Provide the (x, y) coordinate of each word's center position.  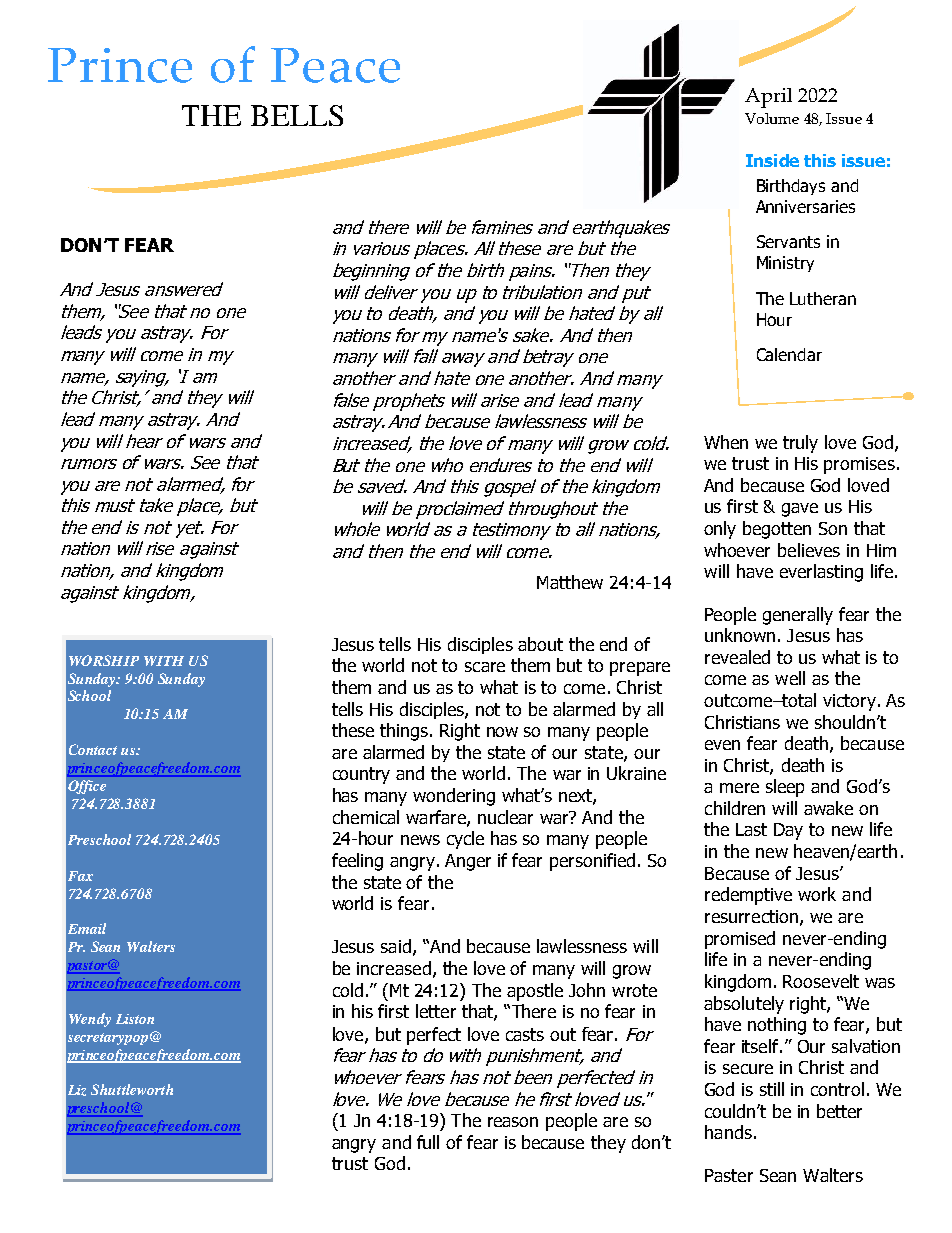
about (540, 644)
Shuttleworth (132, 1089)
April (768, 98)
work (817, 894)
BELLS (297, 115)
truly (800, 444)
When (726, 442)
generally (798, 616)
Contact (93, 749)
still (772, 1089)
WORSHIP (104, 660)
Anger (468, 862)
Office (87, 787)
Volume (772, 118)
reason (513, 1122)
